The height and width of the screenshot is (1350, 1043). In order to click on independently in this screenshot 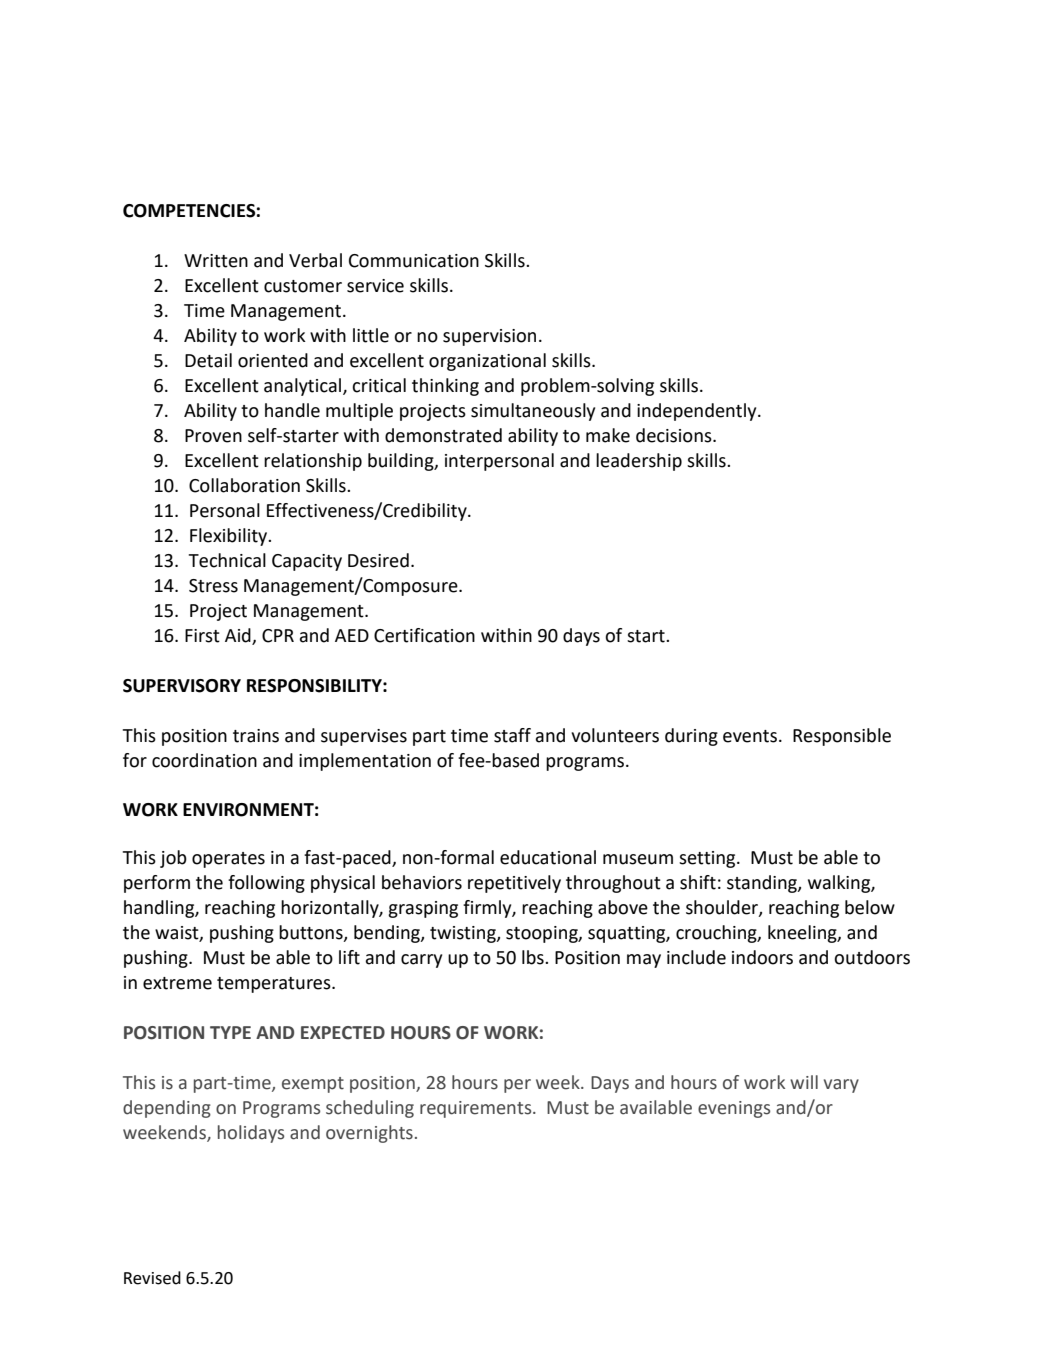, I will do `click(698, 412)`.
